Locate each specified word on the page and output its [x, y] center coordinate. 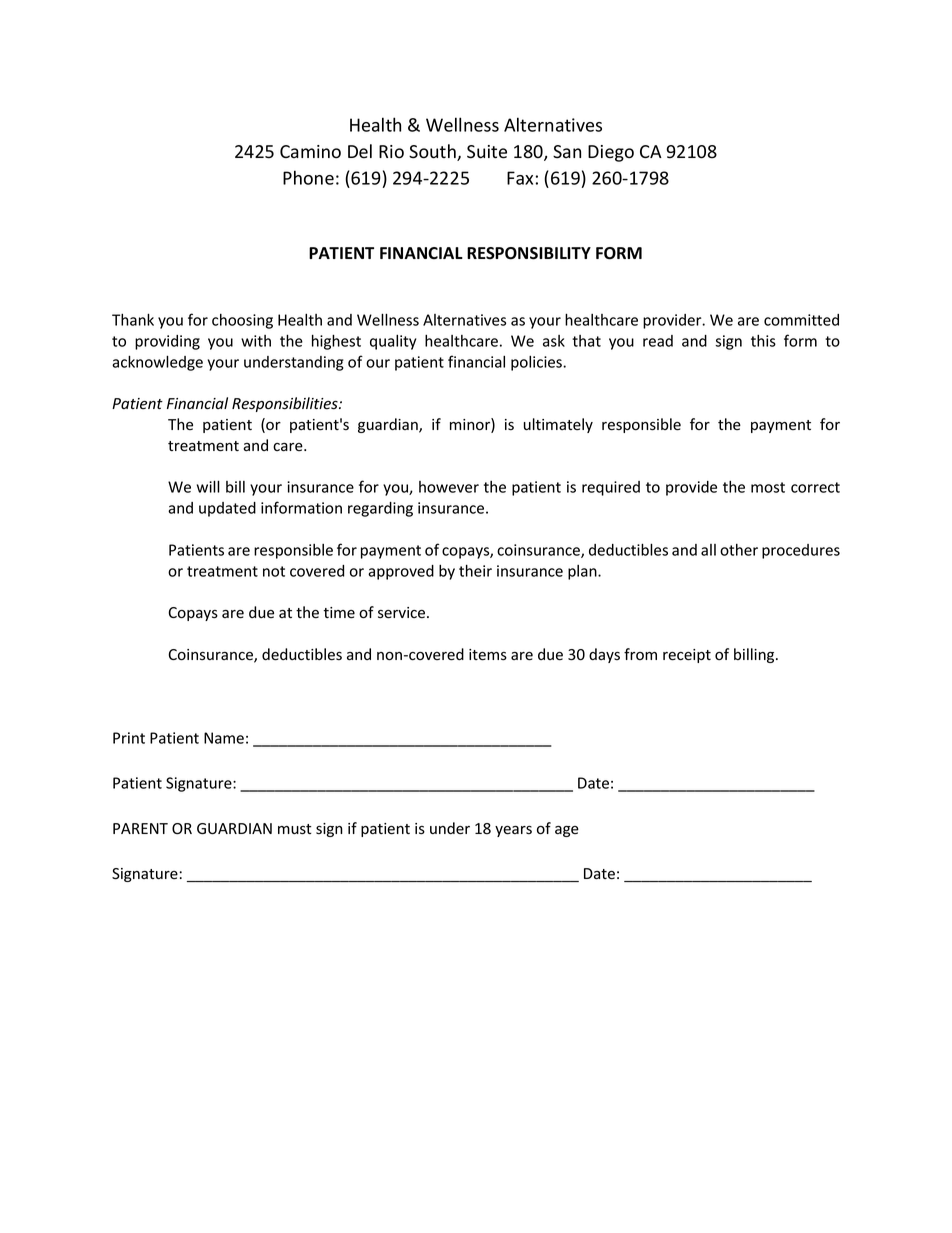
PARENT [140, 828]
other [739, 550]
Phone [308, 177]
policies [537, 363]
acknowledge [157, 363]
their [475, 570]
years [513, 831]
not [274, 571]
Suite [487, 152]
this [763, 341]
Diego [611, 153]
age [567, 831]
